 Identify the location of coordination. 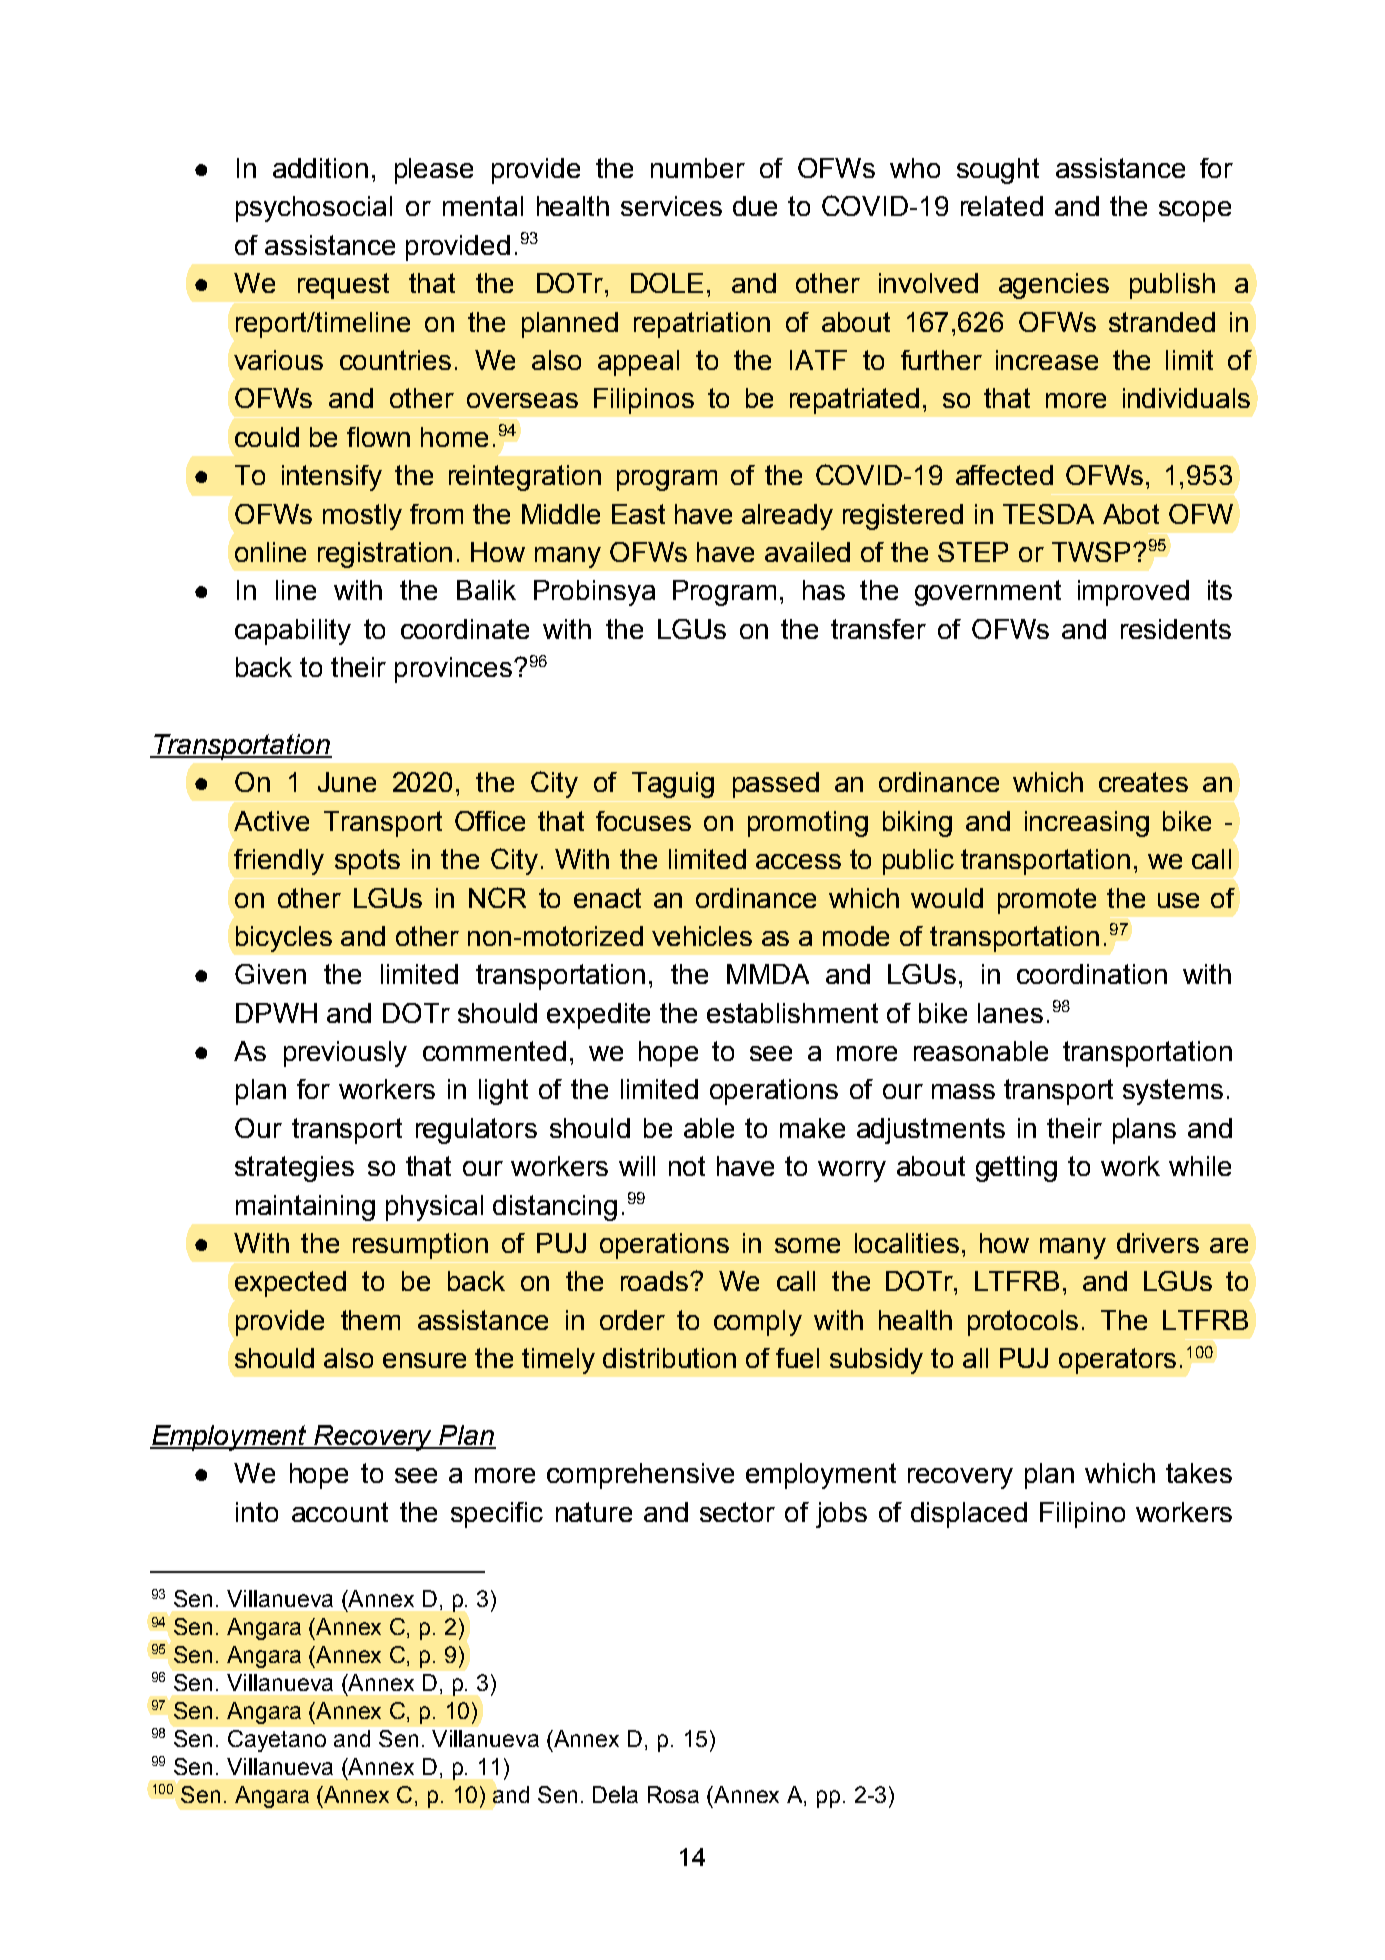
(1092, 974).
